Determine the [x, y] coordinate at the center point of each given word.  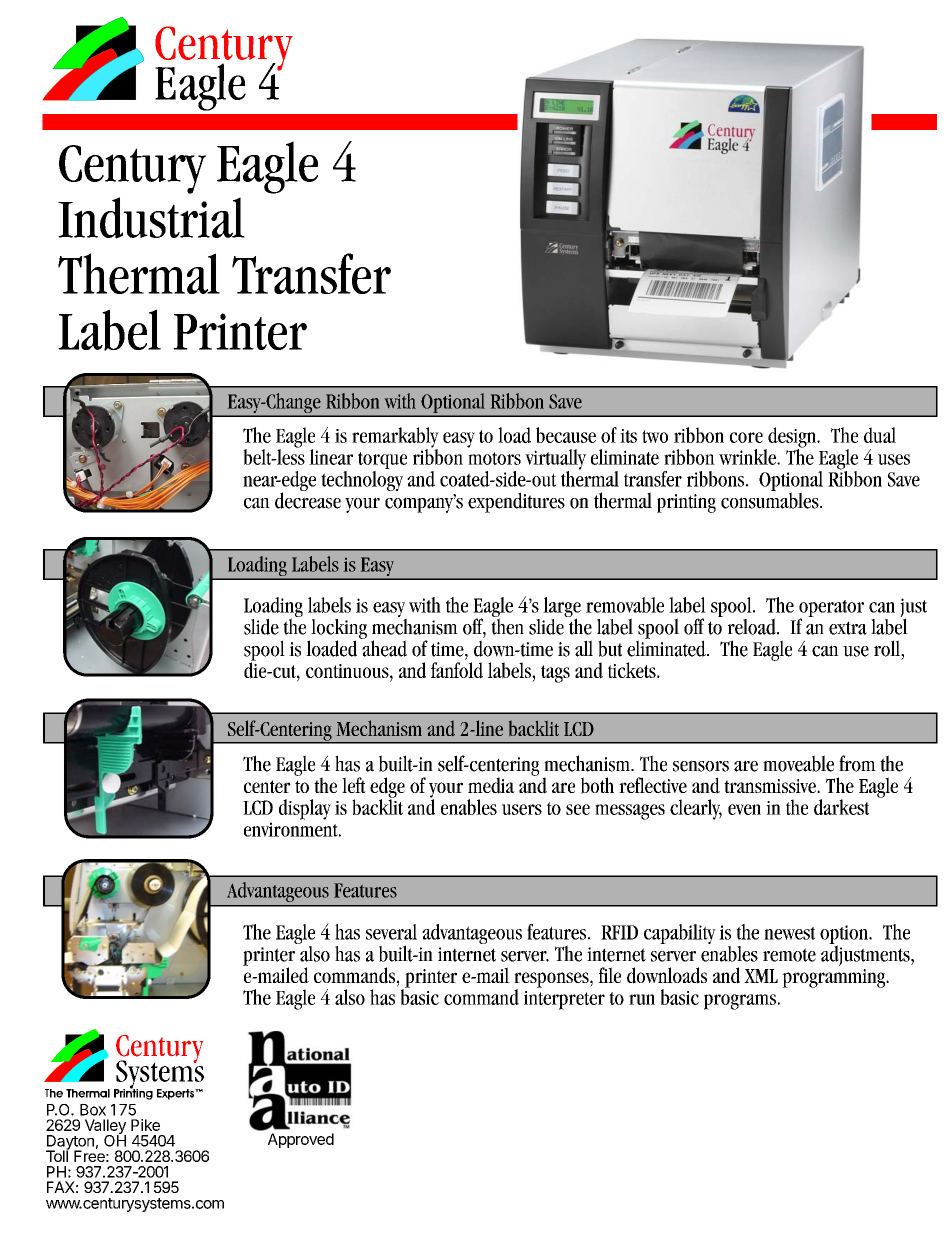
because [566, 435]
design [792, 438]
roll [888, 649]
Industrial [151, 218]
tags [555, 674]
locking [338, 630]
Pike [145, 1125]
